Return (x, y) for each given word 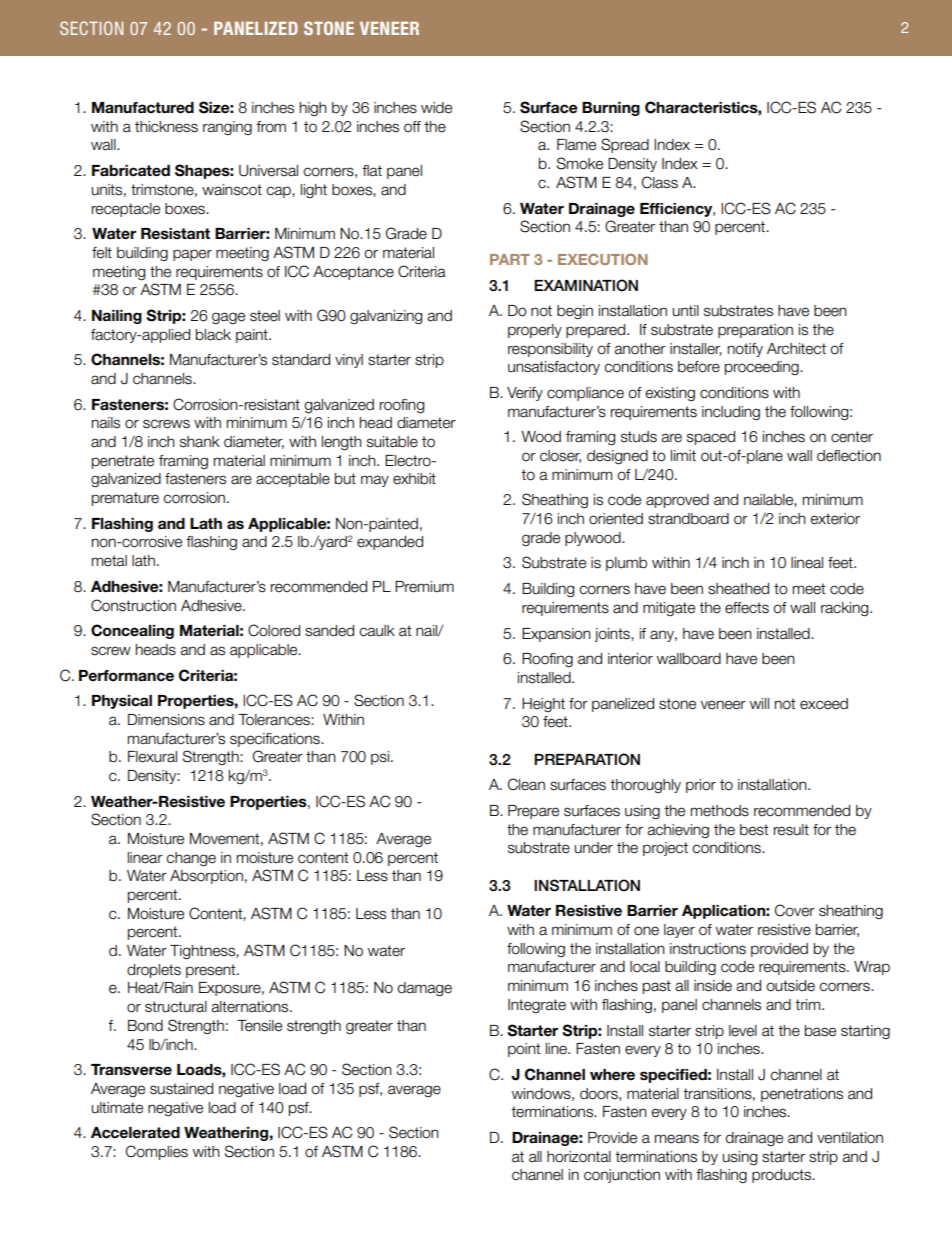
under (593, 848)
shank (200, 442)
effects (747, 608)
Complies (157, 1152)
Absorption (206, 877)
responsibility (550, 350)
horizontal (579, 1157)
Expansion (556, 635)
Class (660, 182)
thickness (166, 127)
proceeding (763, 368)
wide (436, 108)
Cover (795, 910)
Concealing (132, 631)
